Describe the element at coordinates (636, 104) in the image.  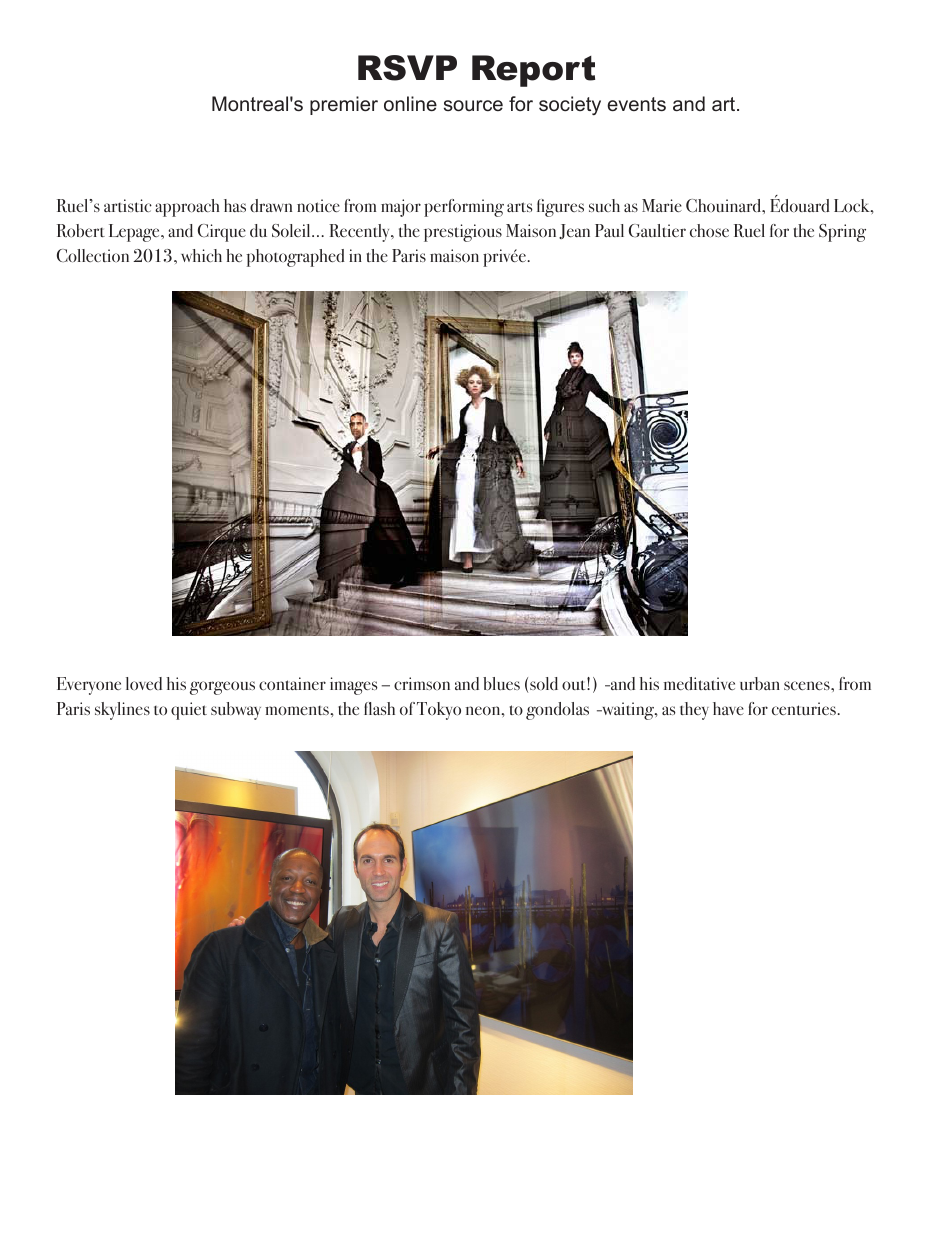
I see `events` at that location.
